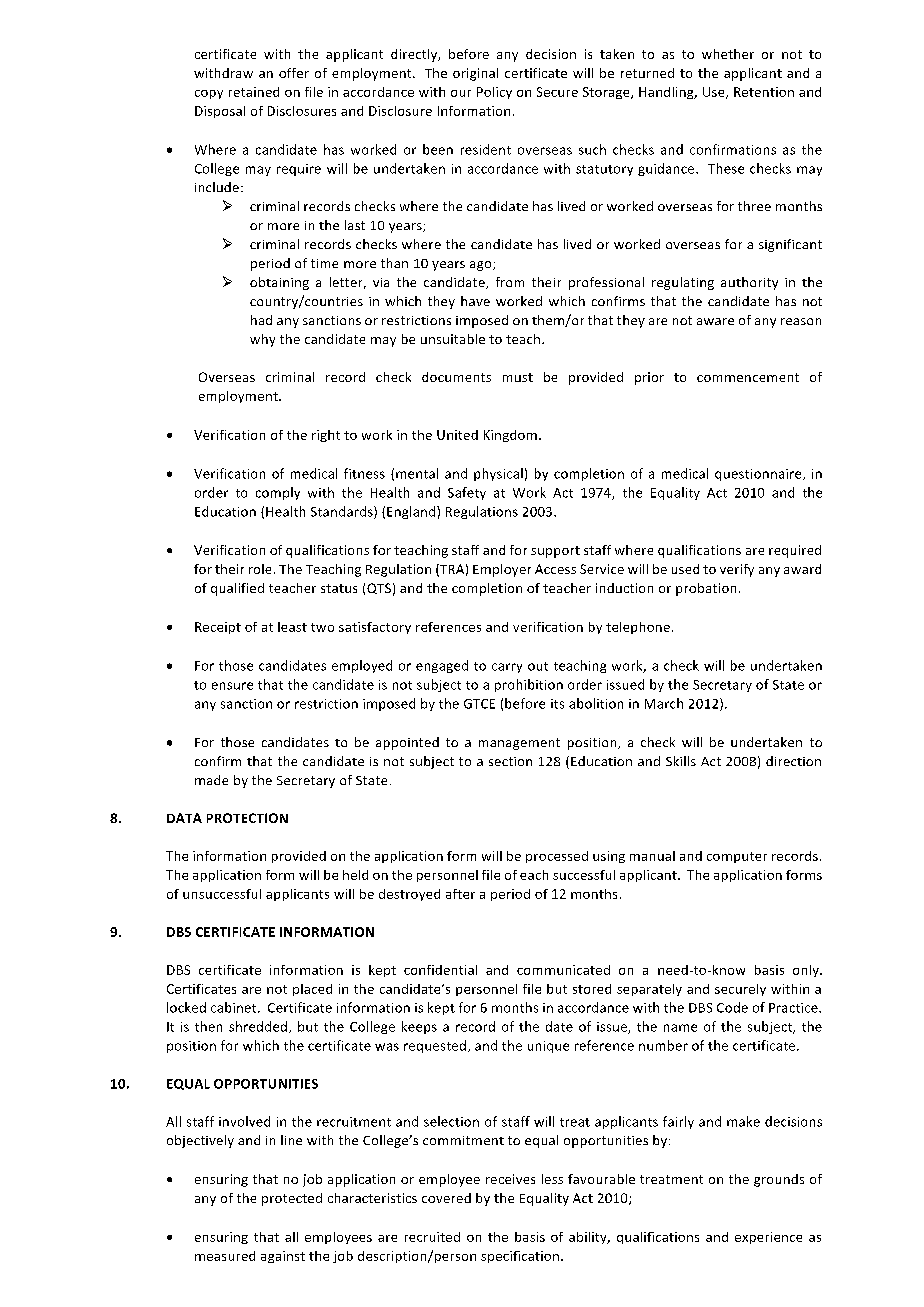 This page has height=1307, width=924. What do you see at coordinates (292, 1199) in the page?
I see `protected` at bounding box center [292, 1199].
